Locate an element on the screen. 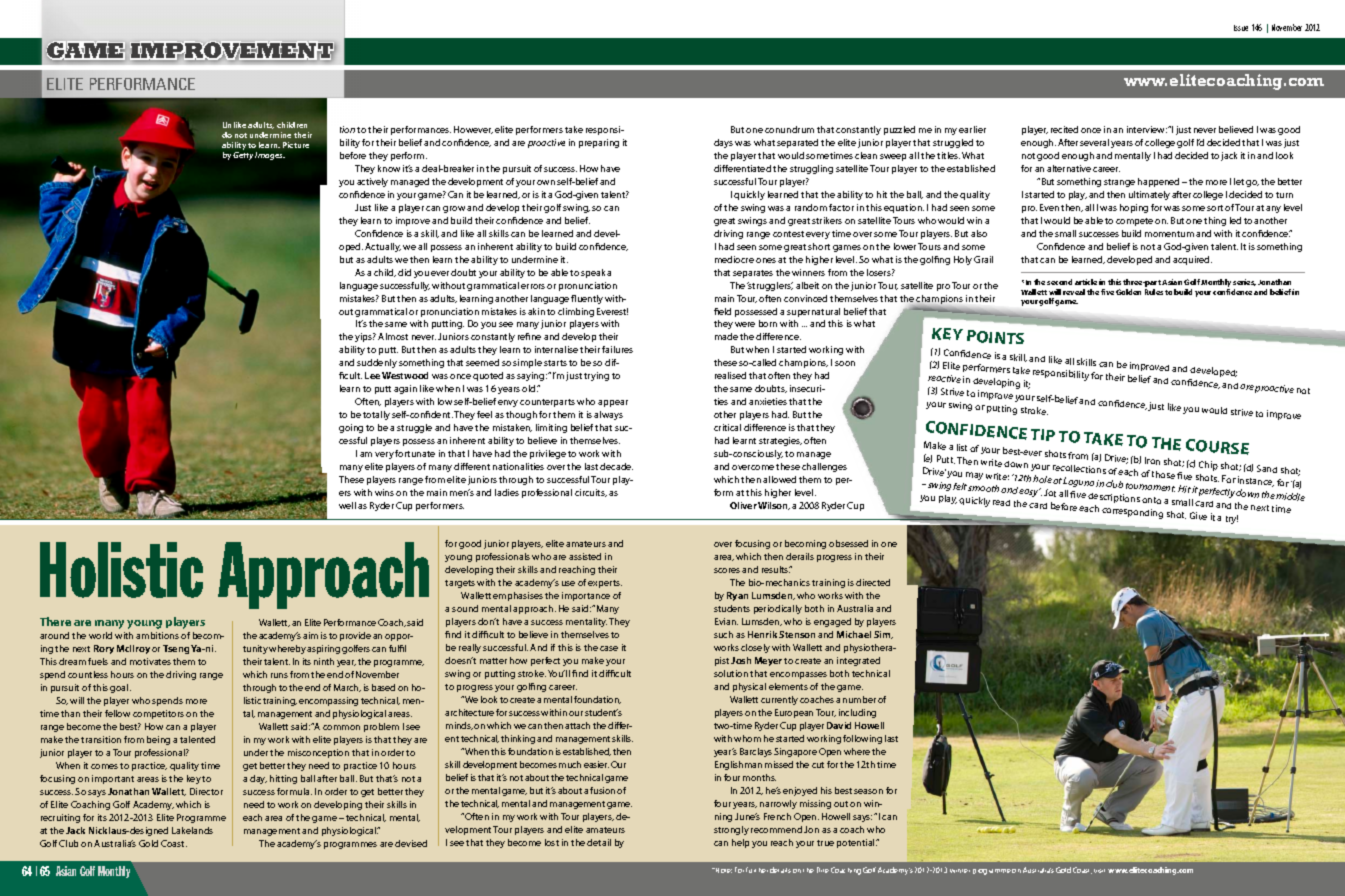 Image resolution: width=1345 pixels, height=896 pixels. help is located at coordinates (740, 843).
